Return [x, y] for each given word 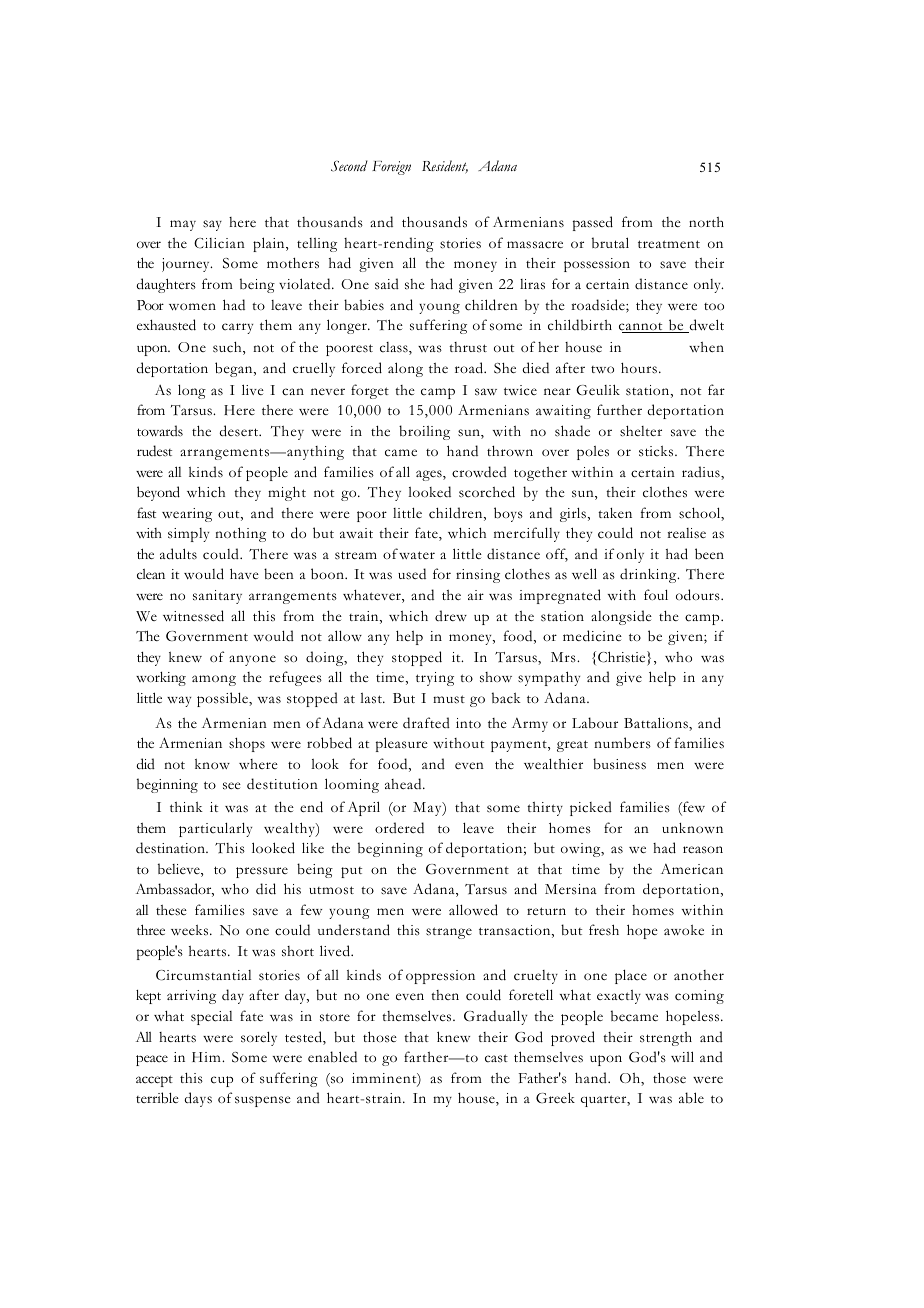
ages [430, 475]
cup [222, 1081]
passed [593, 223]
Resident [445, 167]
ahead [404, 783]
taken [615, 513]
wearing [187, 515]
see [232, 786]
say [212, 225]
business [619, 764]
